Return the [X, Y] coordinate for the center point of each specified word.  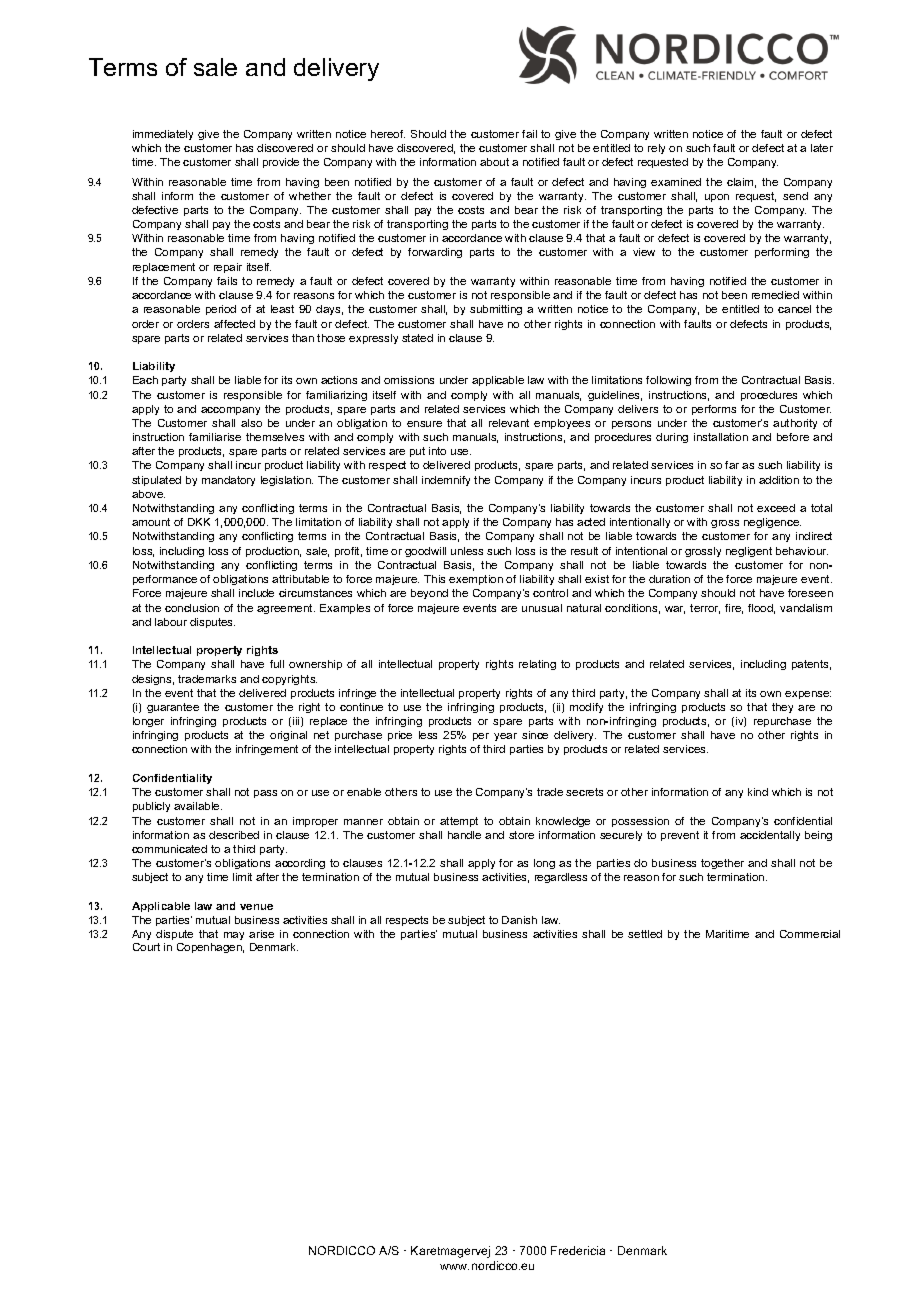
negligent [749, 552]
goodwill [425, 552]
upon [717, 198]
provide [281, 163]
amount [151, 522]
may [234, 936]
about [494, 162]
